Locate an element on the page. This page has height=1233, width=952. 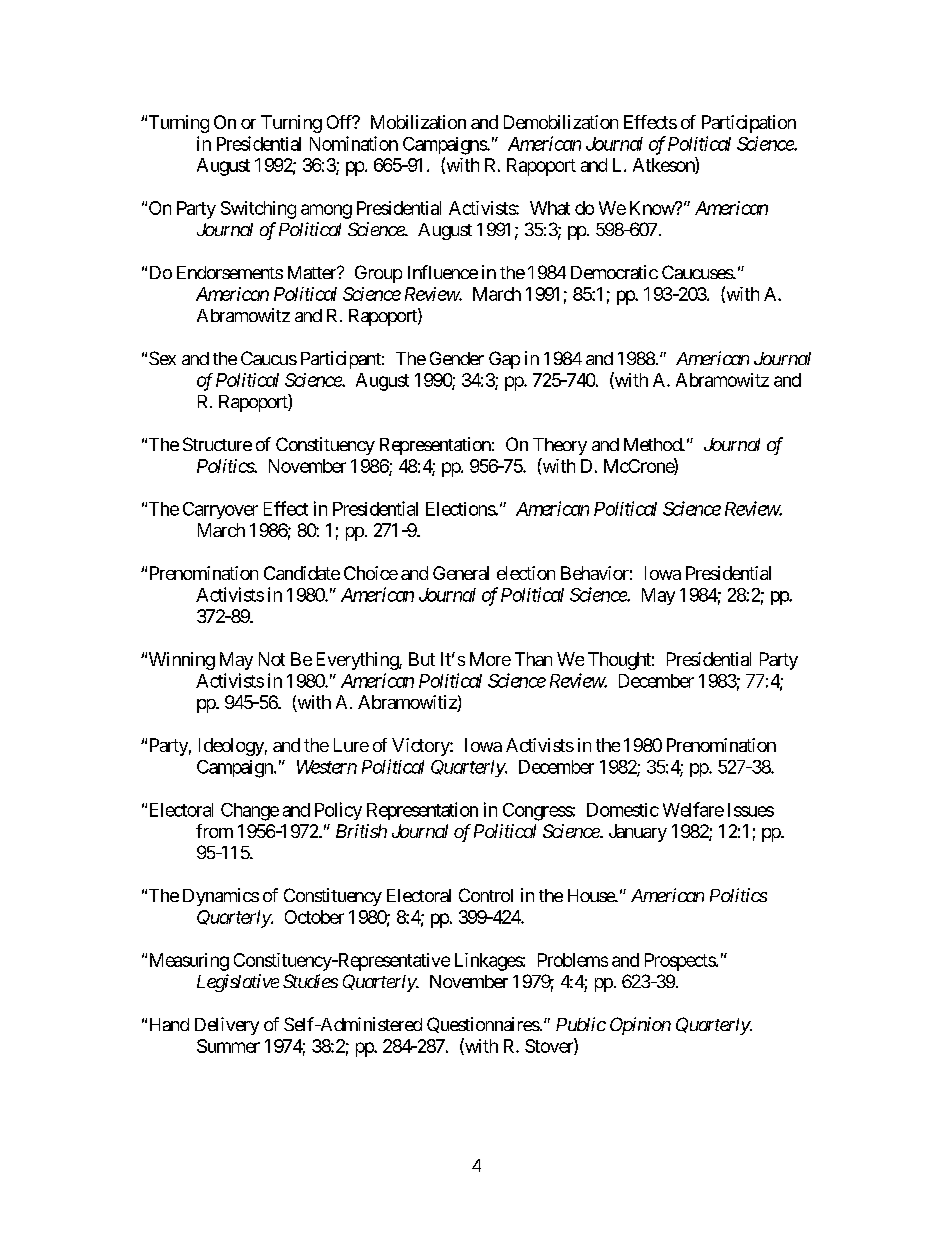
Questionnaires is located at coordinates (483, 1025).
